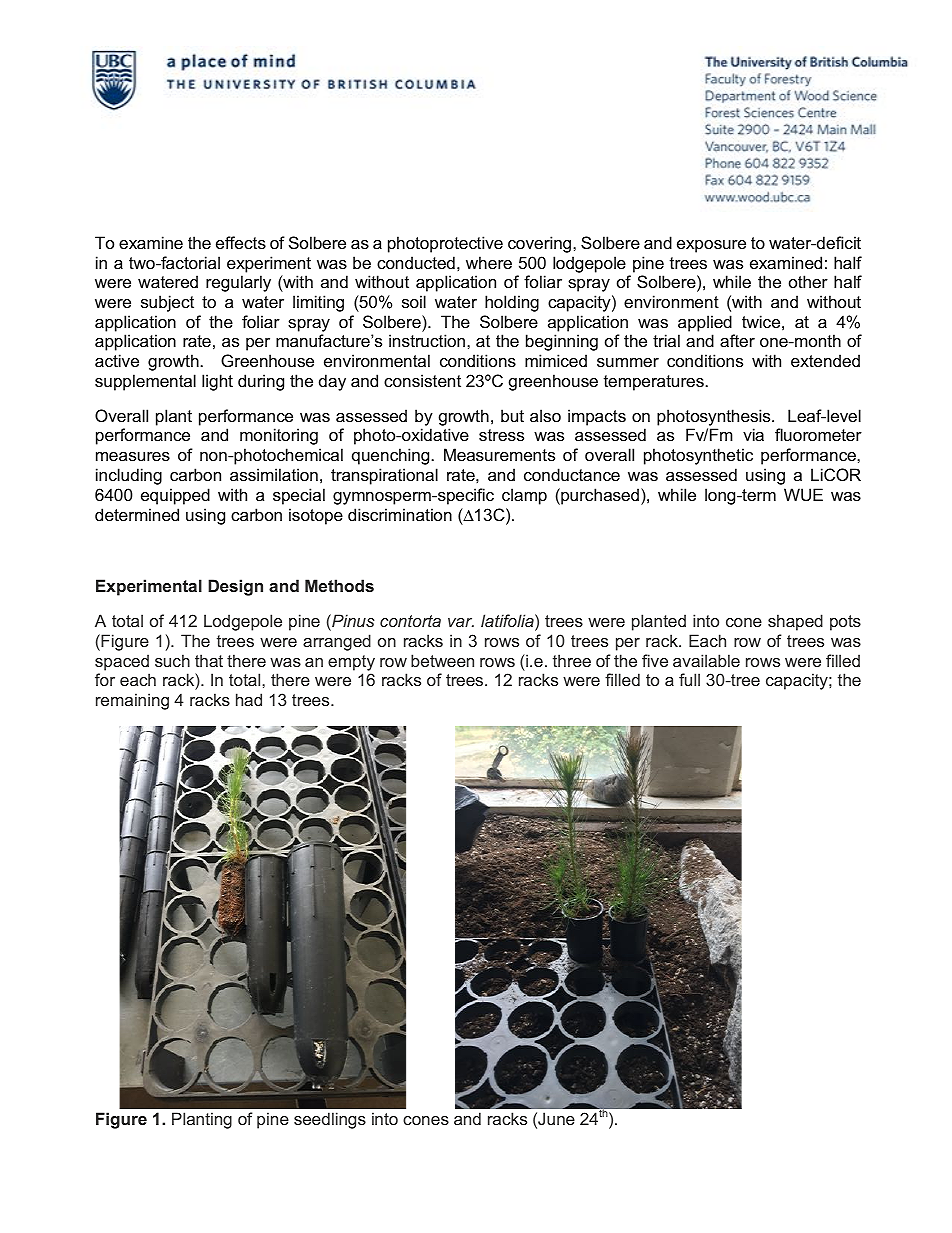 The height and width of the screenshot is (1233, 952). Describe the element at coordinates (351, 663) in the screenshot. I see `empty` at that location.
